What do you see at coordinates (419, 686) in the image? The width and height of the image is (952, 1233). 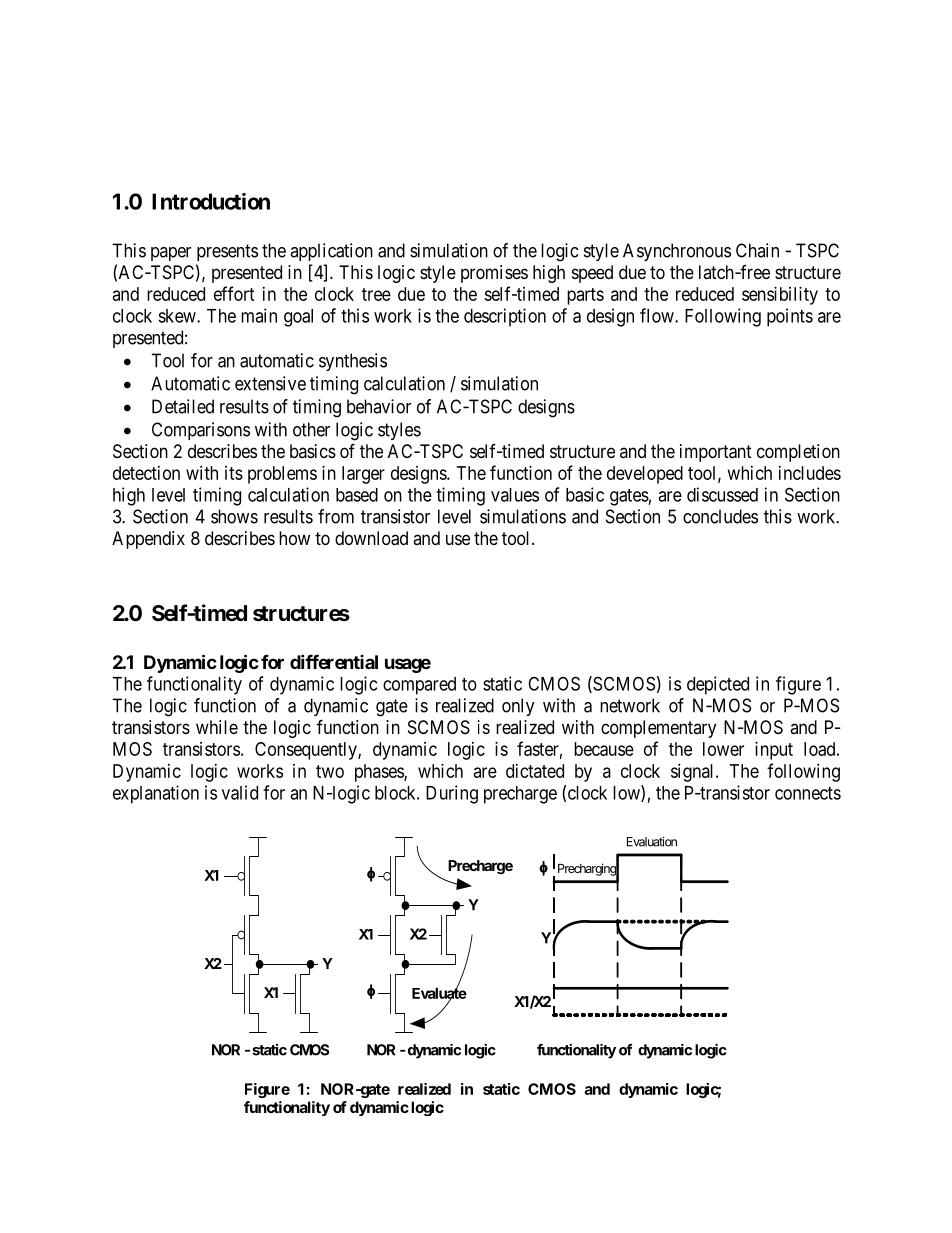 I see `compared` at bounding box center [419, 686].
